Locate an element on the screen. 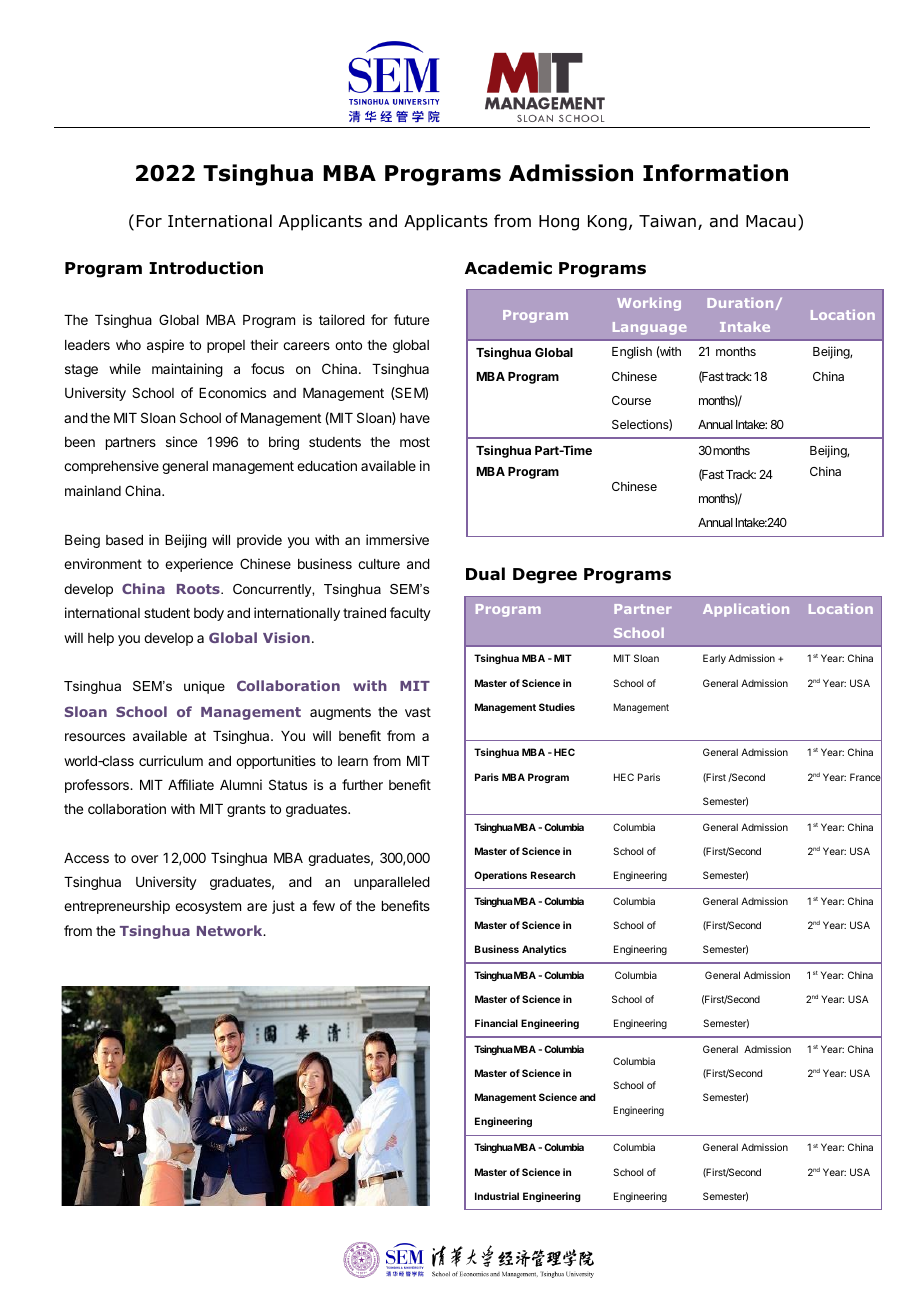  Industrial is located at coordinates (497, 1196).
